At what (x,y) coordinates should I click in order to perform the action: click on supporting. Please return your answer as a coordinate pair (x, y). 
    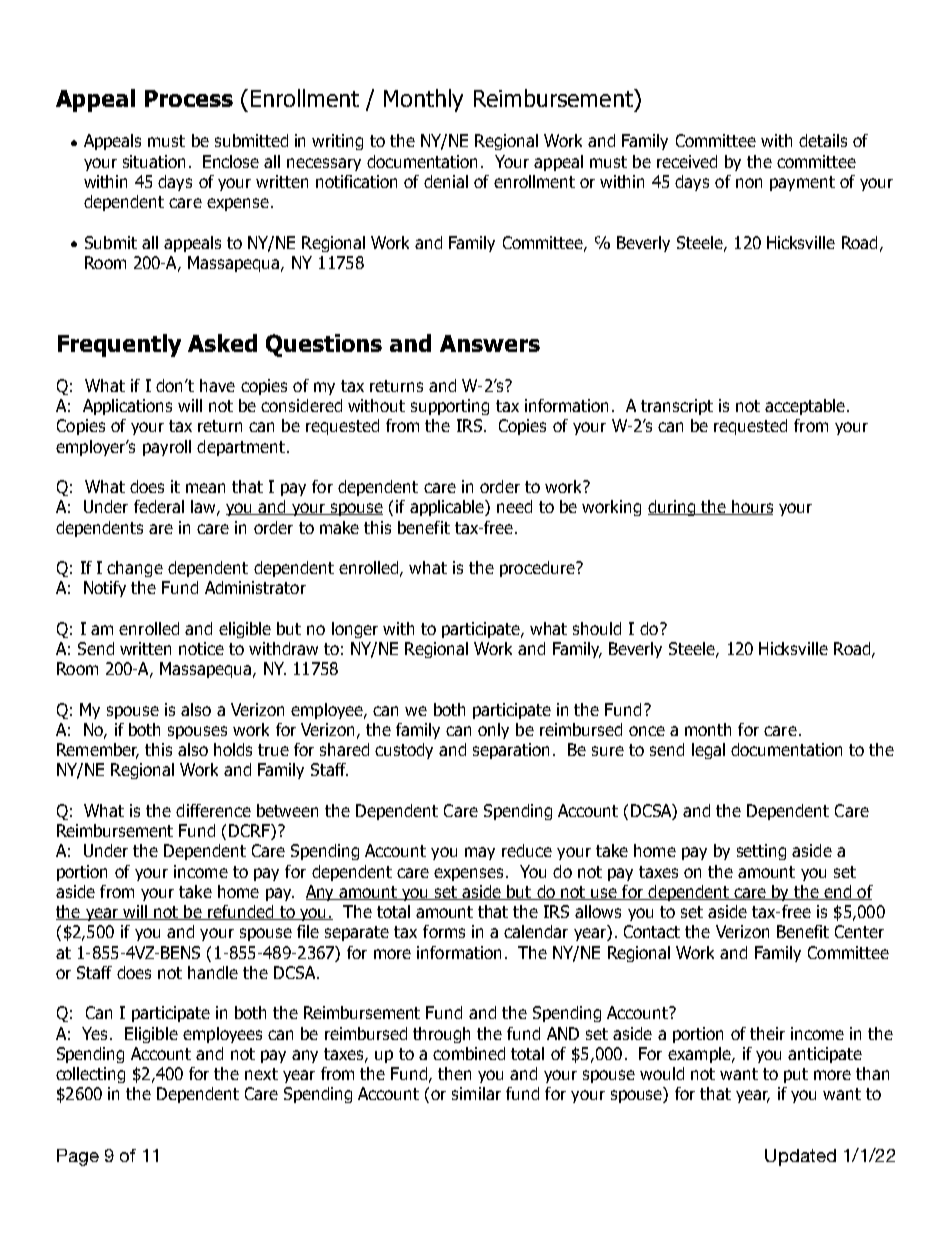
    Looking at the image, I should click on (450, 407).
